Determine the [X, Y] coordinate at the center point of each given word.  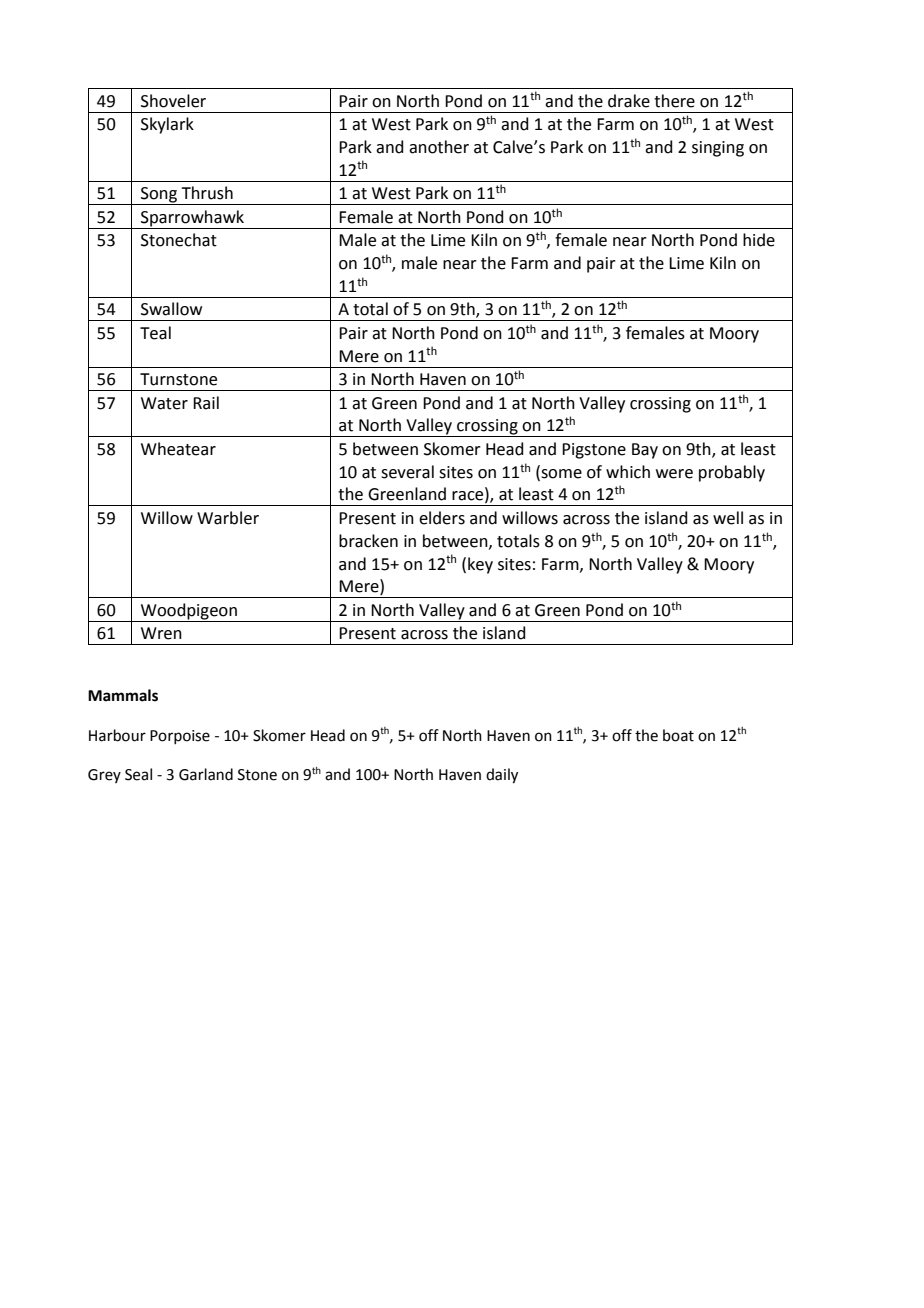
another [439, 147]
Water [164, 403]
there [674, 101]
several [407, 472]
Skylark [167, 125]
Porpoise [180, 737]
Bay [645, 451]
